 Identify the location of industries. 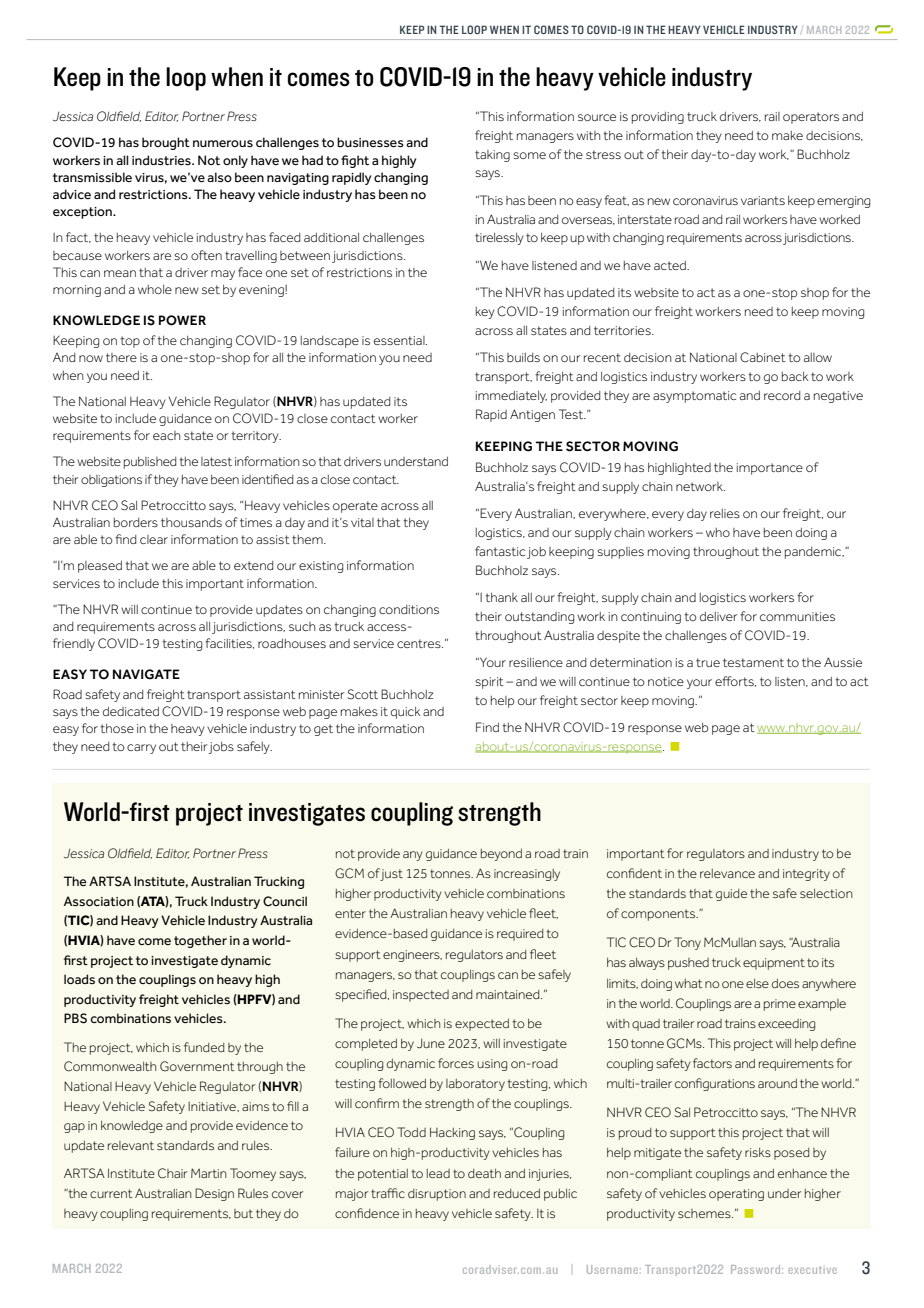
(162, 160).
